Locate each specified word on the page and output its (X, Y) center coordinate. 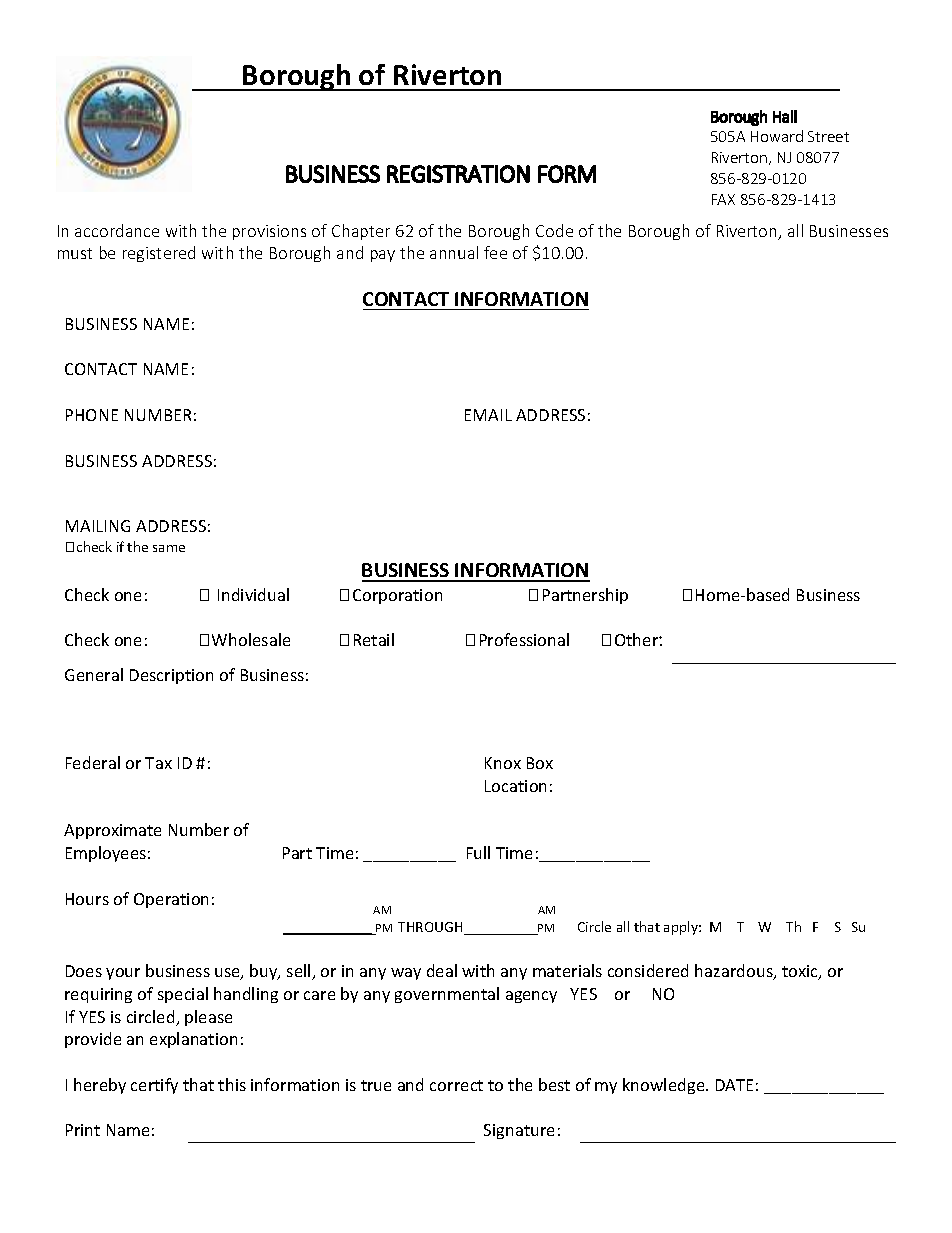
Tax (158, 763)
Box (540, 763)
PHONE (92, 415)
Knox (503, 763)
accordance (117, 230)
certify (154, 1086)
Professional (524, 639)
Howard (777, 136)
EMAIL (488, 415)
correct (456, 1085)
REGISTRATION (458, 174)
